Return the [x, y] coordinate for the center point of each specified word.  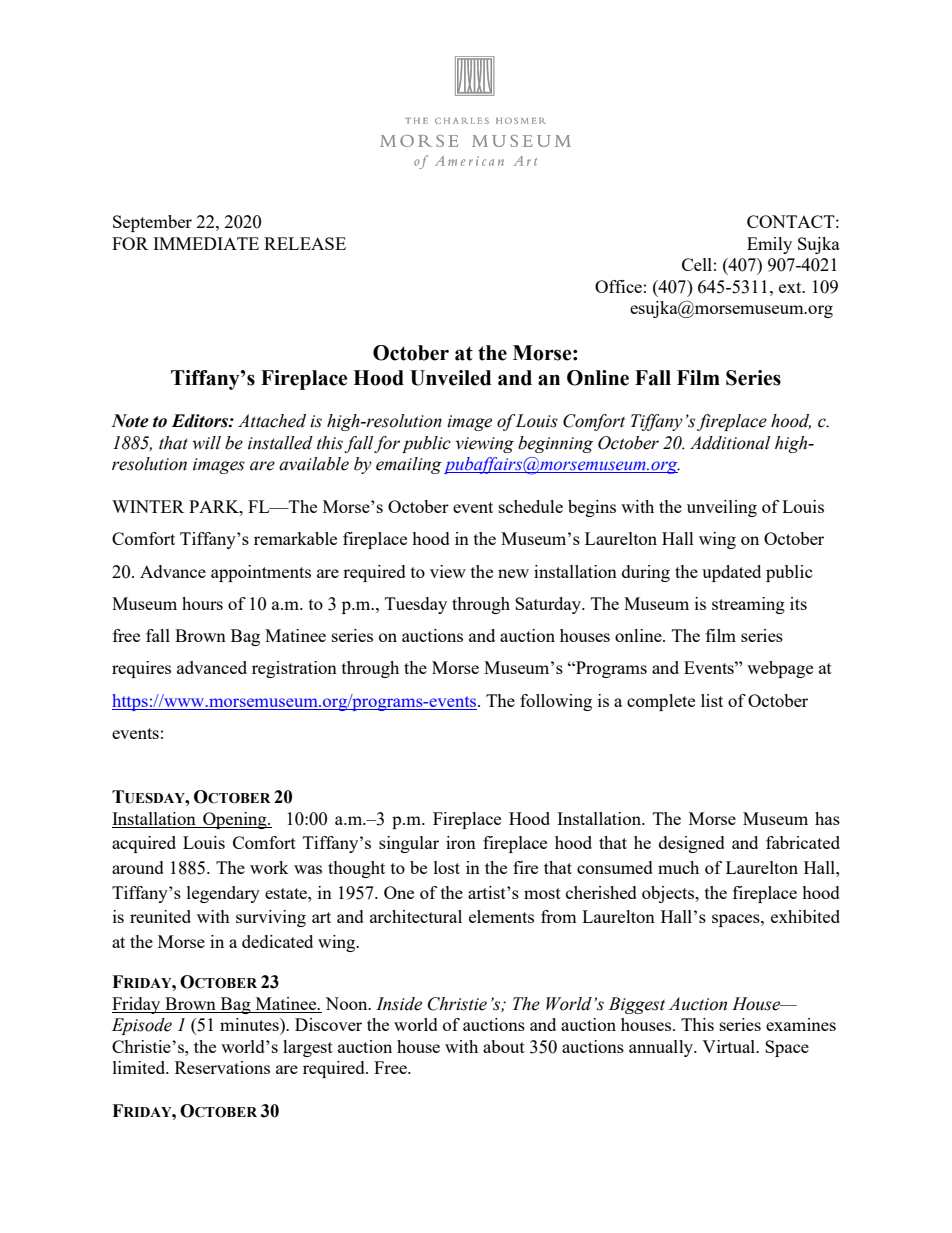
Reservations [222, 1067]
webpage [780, 669]
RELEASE [305, 243]
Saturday [549, 605]
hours [202, 603]
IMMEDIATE [206, 243]
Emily [769, 245]
